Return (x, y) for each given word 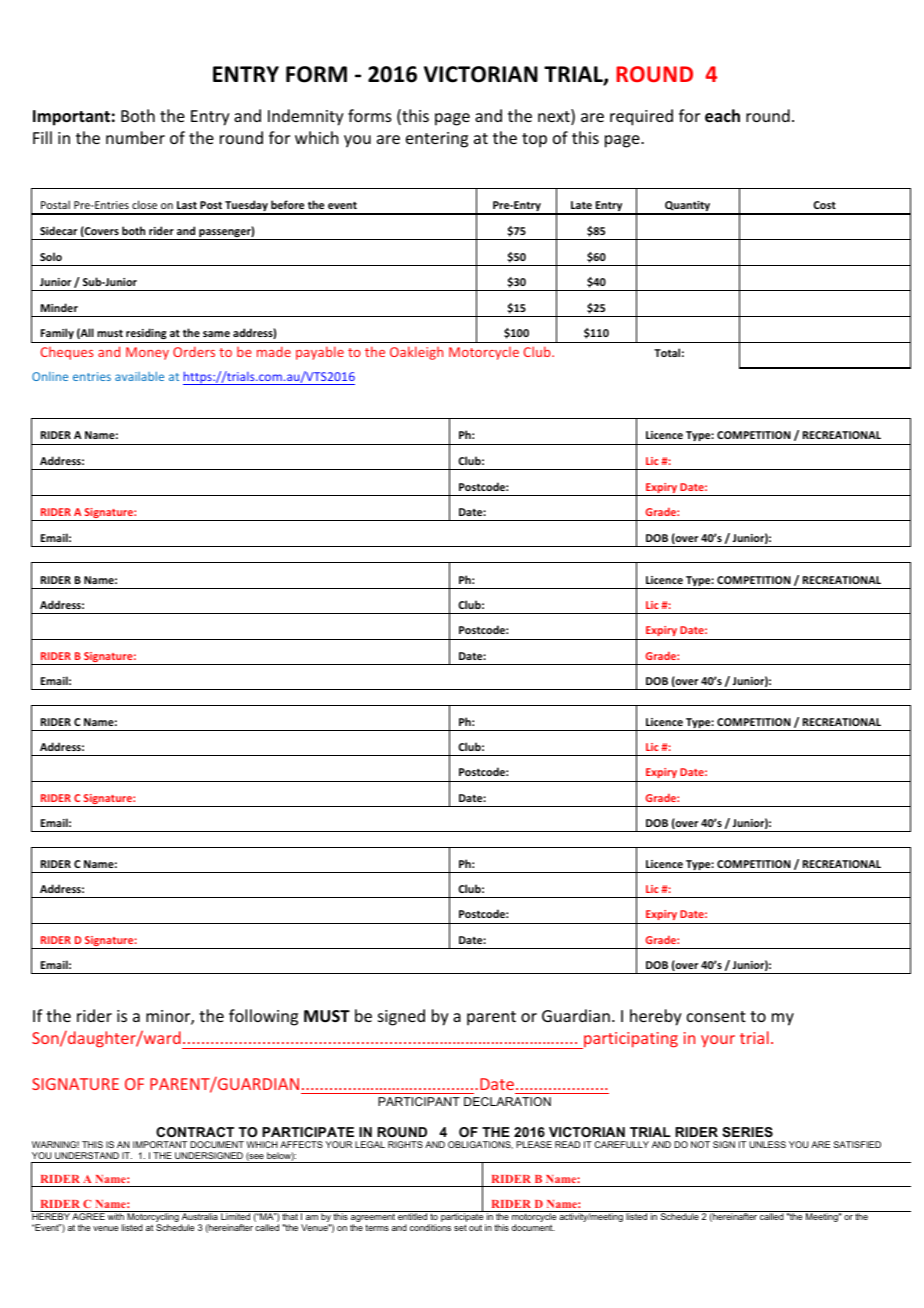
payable (320, 353)
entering (437, 140)
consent (716, 1016)
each (722, 116)
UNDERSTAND (87, 1155)
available (139, 376)
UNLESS (767, 1144)
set (460, 1227)
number (135, 137)
